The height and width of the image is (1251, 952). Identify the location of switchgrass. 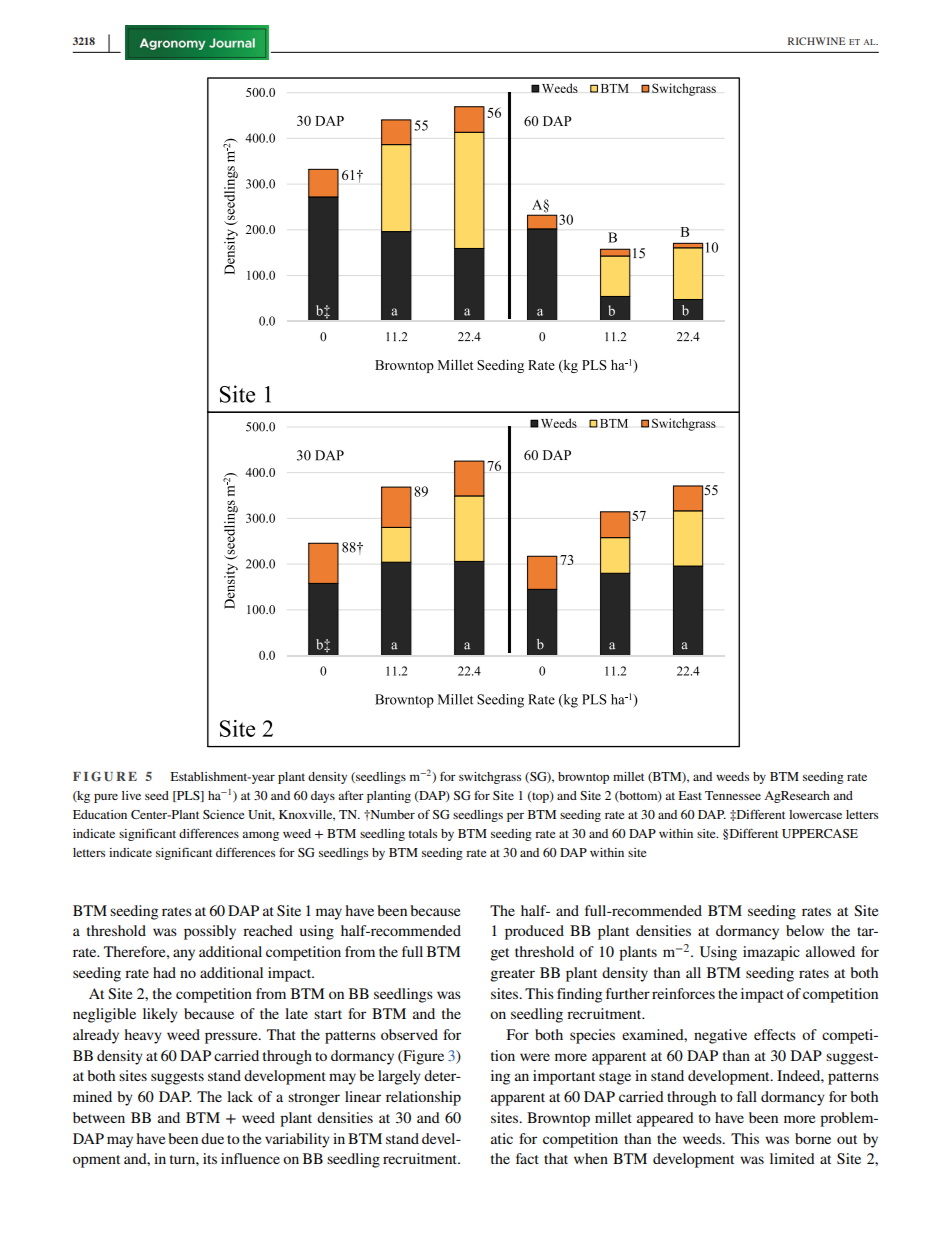
(490, 778).
